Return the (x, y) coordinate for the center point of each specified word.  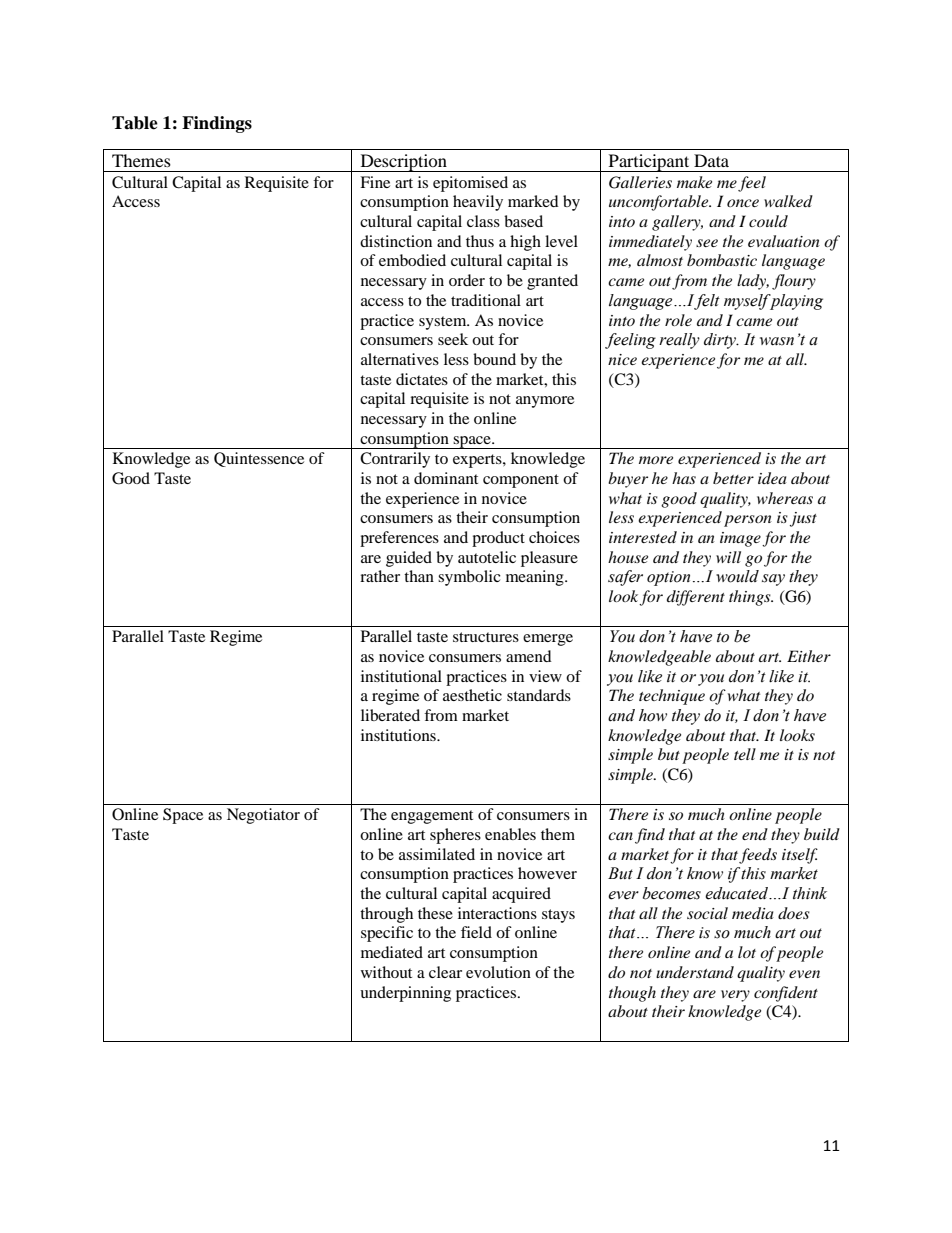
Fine (375, 182)
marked (533, 201)
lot (747, 952)
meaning (536, 578)
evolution (498, 972)
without (386, 972)
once (743, 203)
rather (380, 576)
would (737, 576)
